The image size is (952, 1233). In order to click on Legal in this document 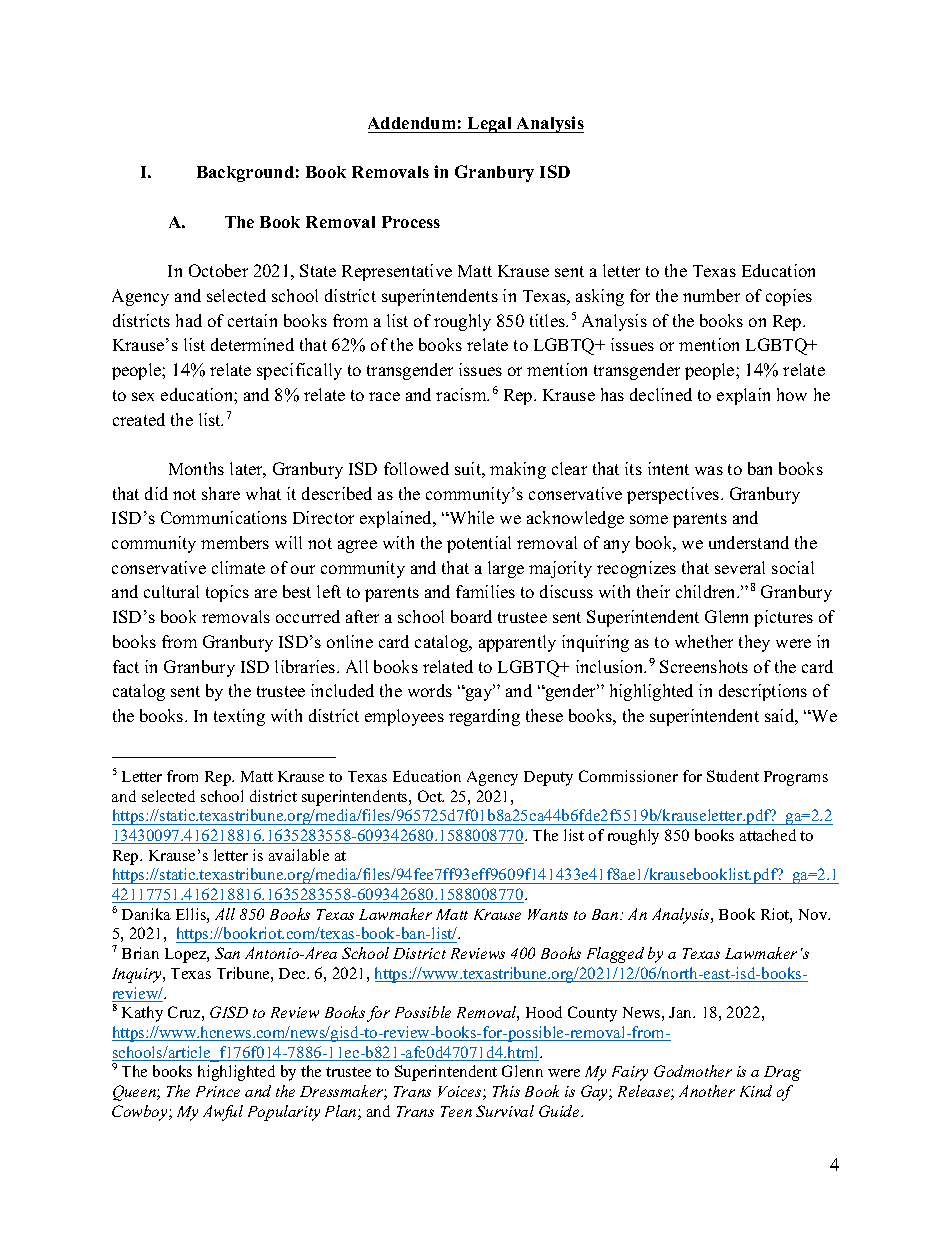, I will do `click(490, 125)`.
